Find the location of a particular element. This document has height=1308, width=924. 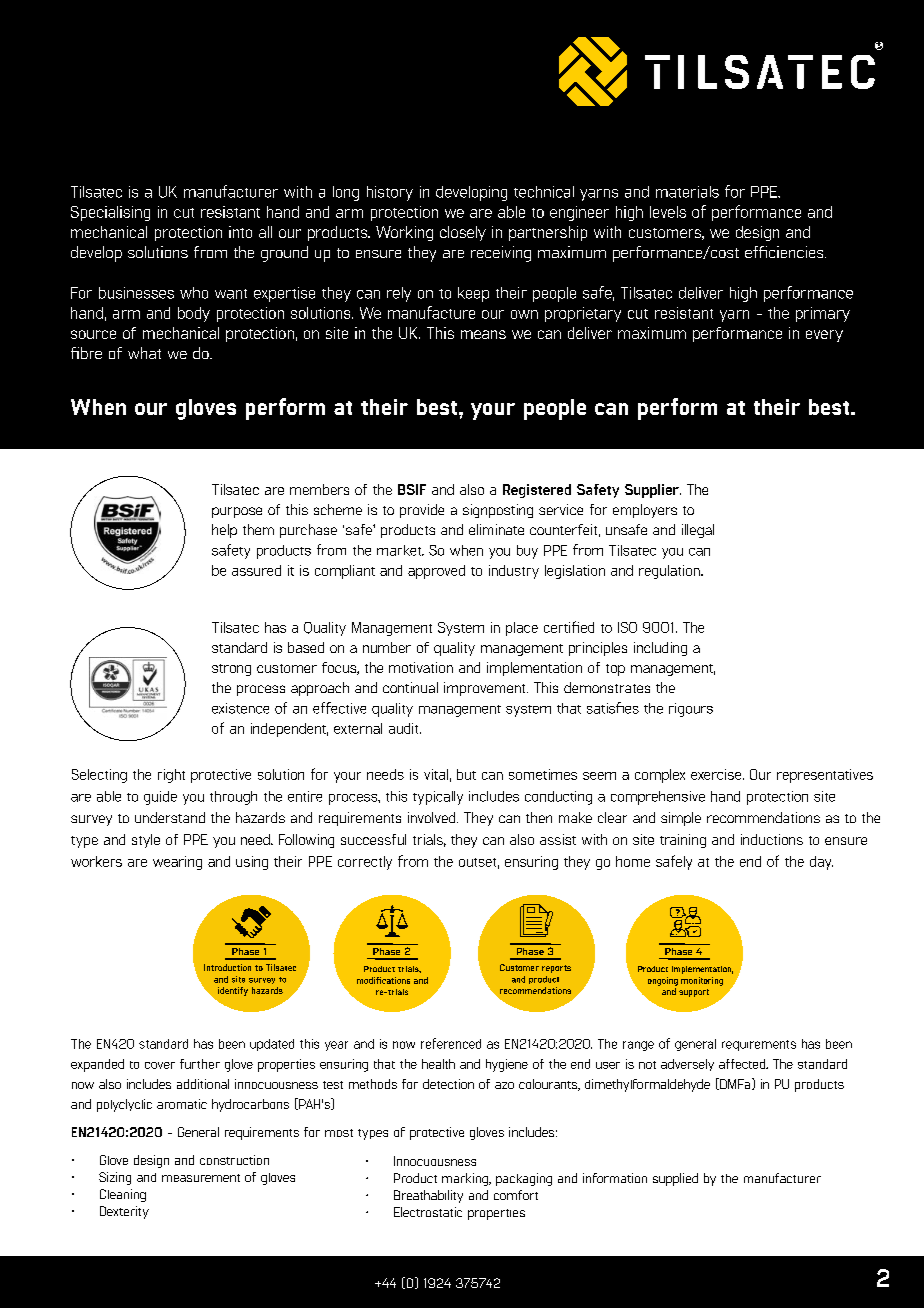

involved is located at coordinates (433, 817).
